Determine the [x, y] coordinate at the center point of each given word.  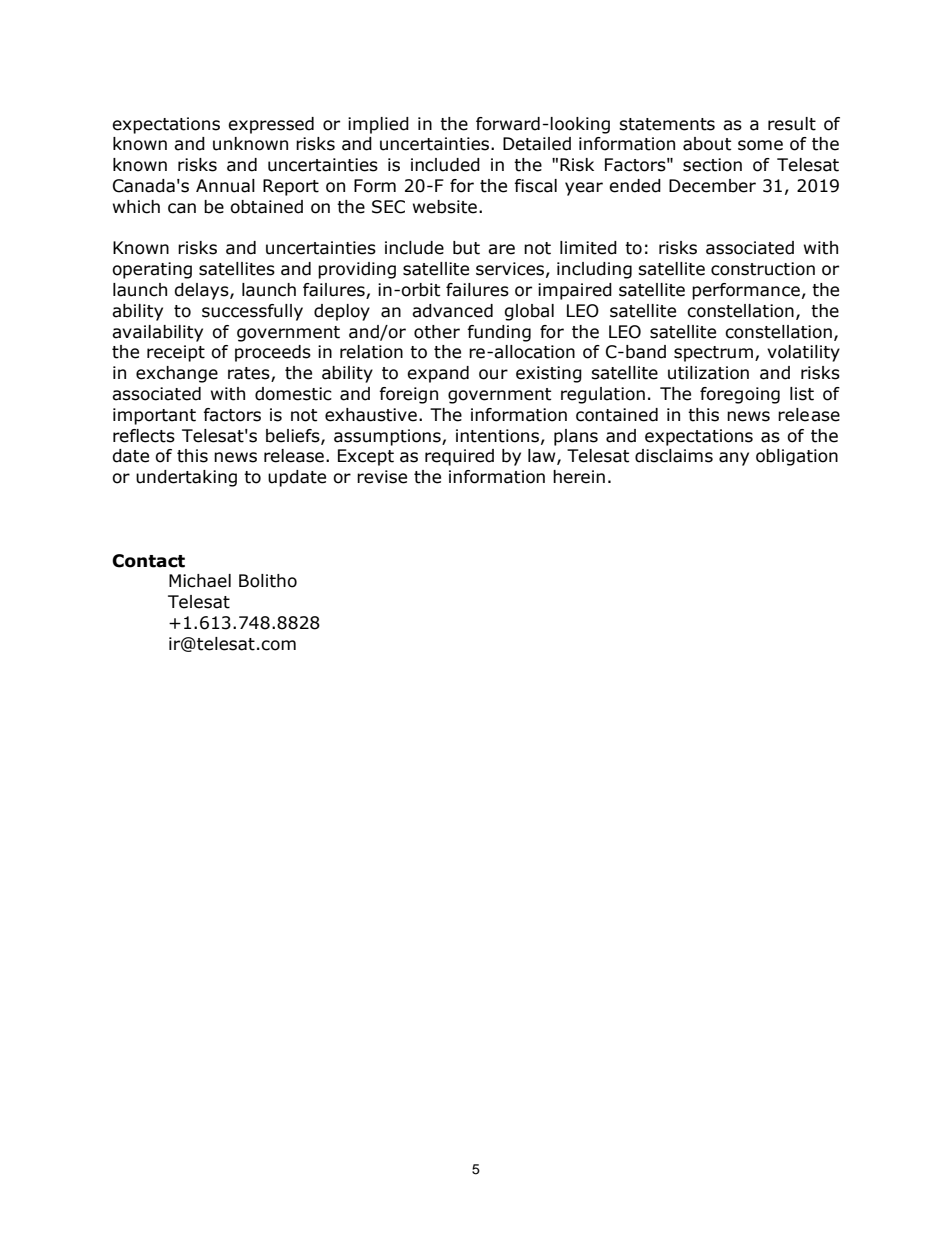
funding [499, 333]
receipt [176, 353]
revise [382, 477]
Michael [200, 581]
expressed [271, 125]
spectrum [713, 354]
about [707, 144]
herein [579, 477]
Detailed [537, 144]
